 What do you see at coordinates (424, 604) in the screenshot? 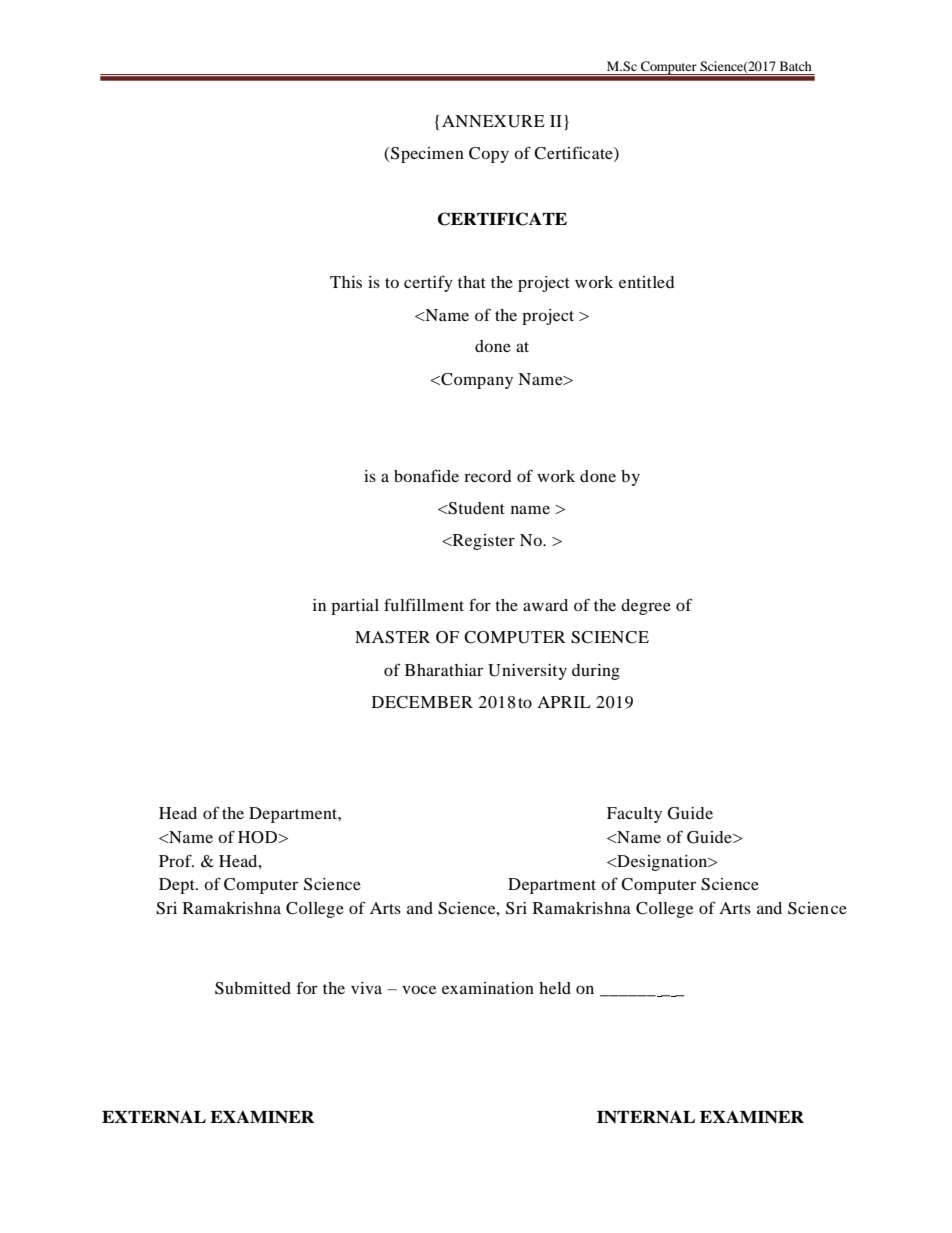
I see `fulfillment` at bounding box center [424, 604].
